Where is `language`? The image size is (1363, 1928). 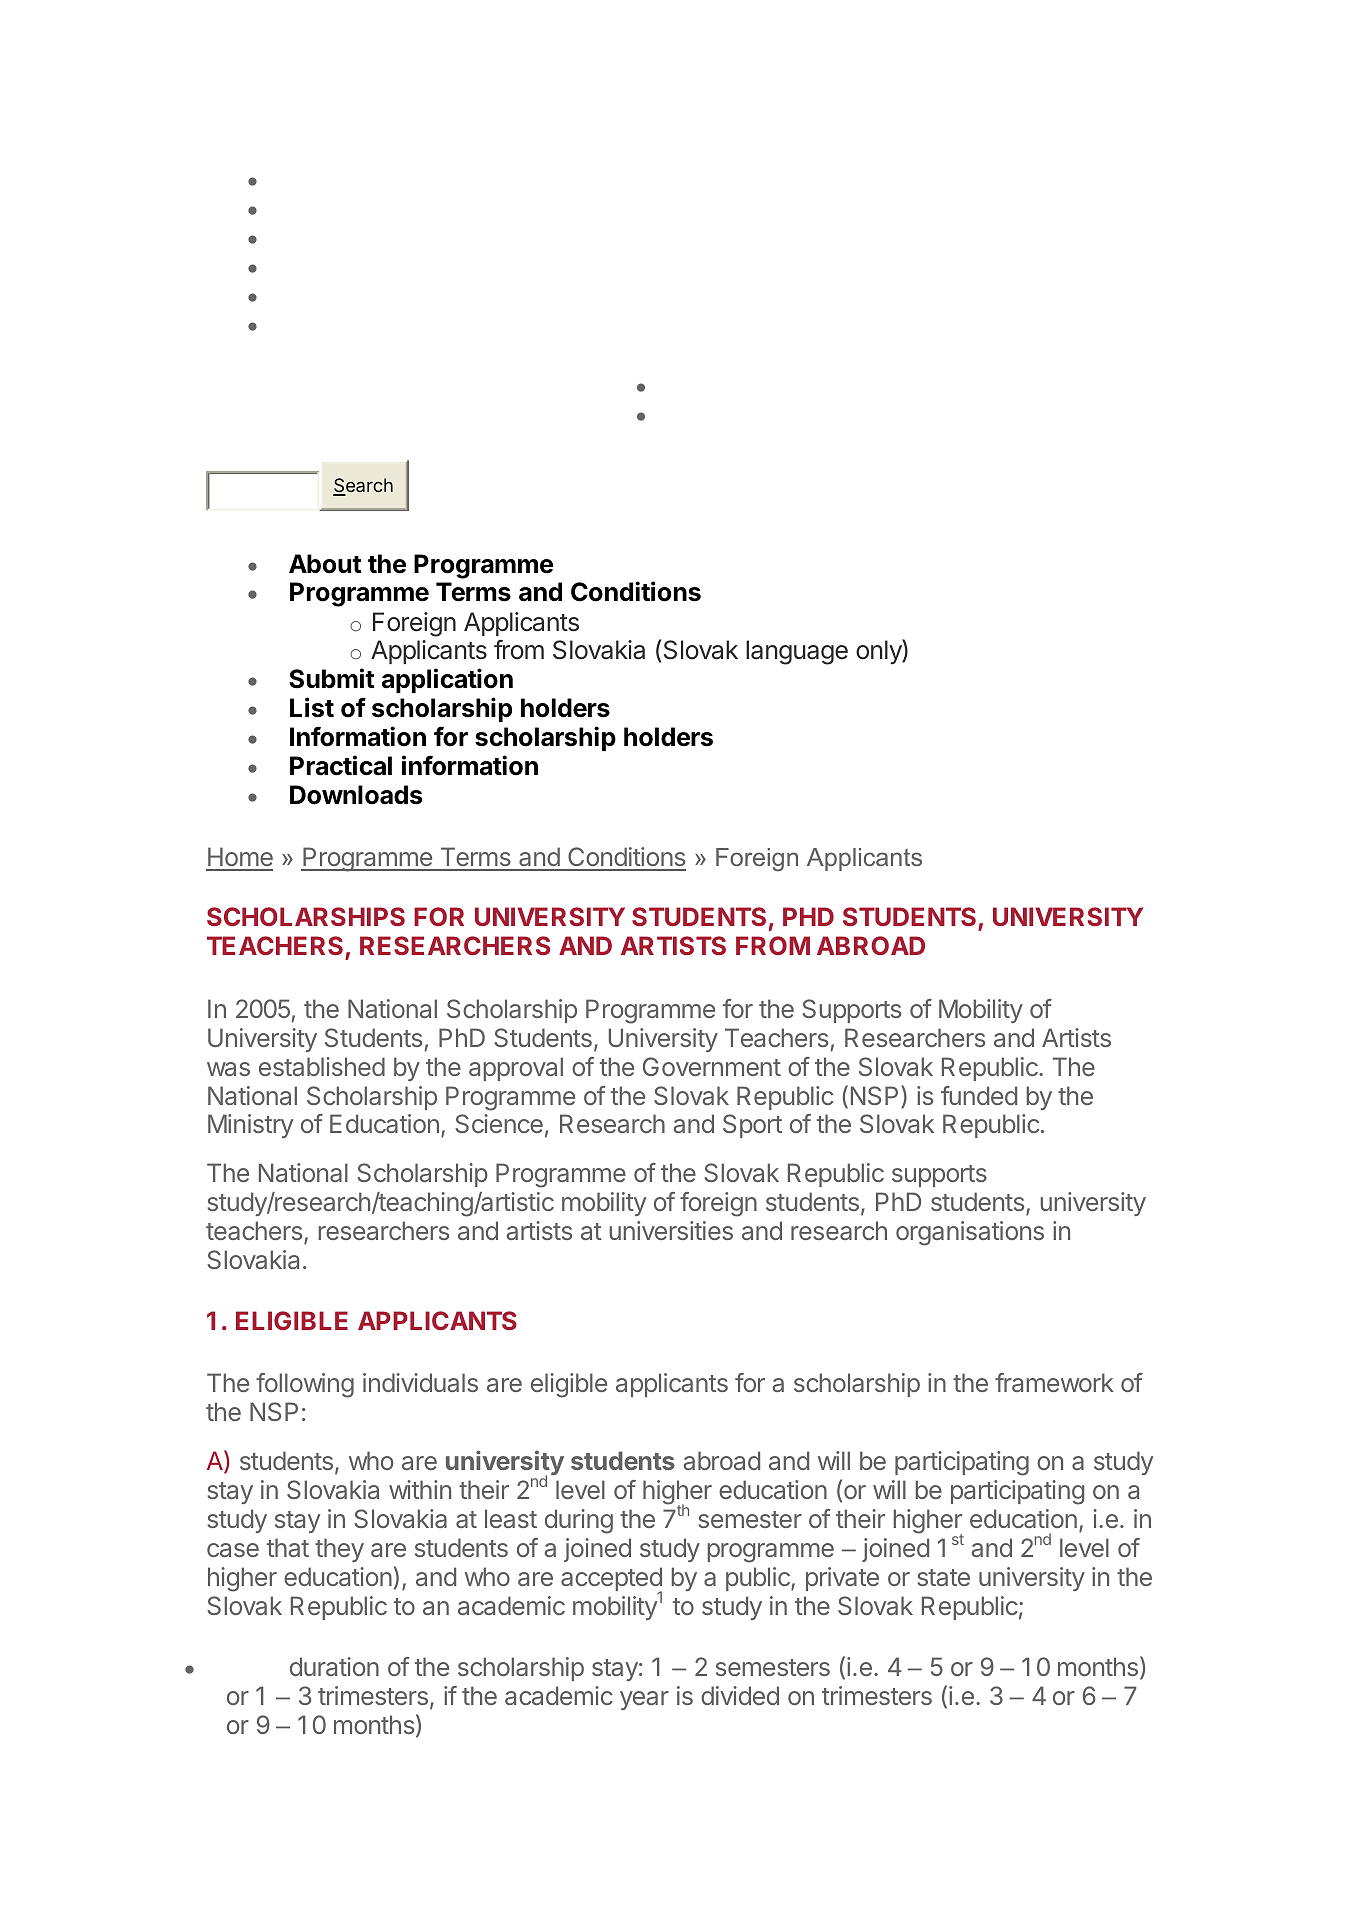 language is located at coordinates (797, 652).
